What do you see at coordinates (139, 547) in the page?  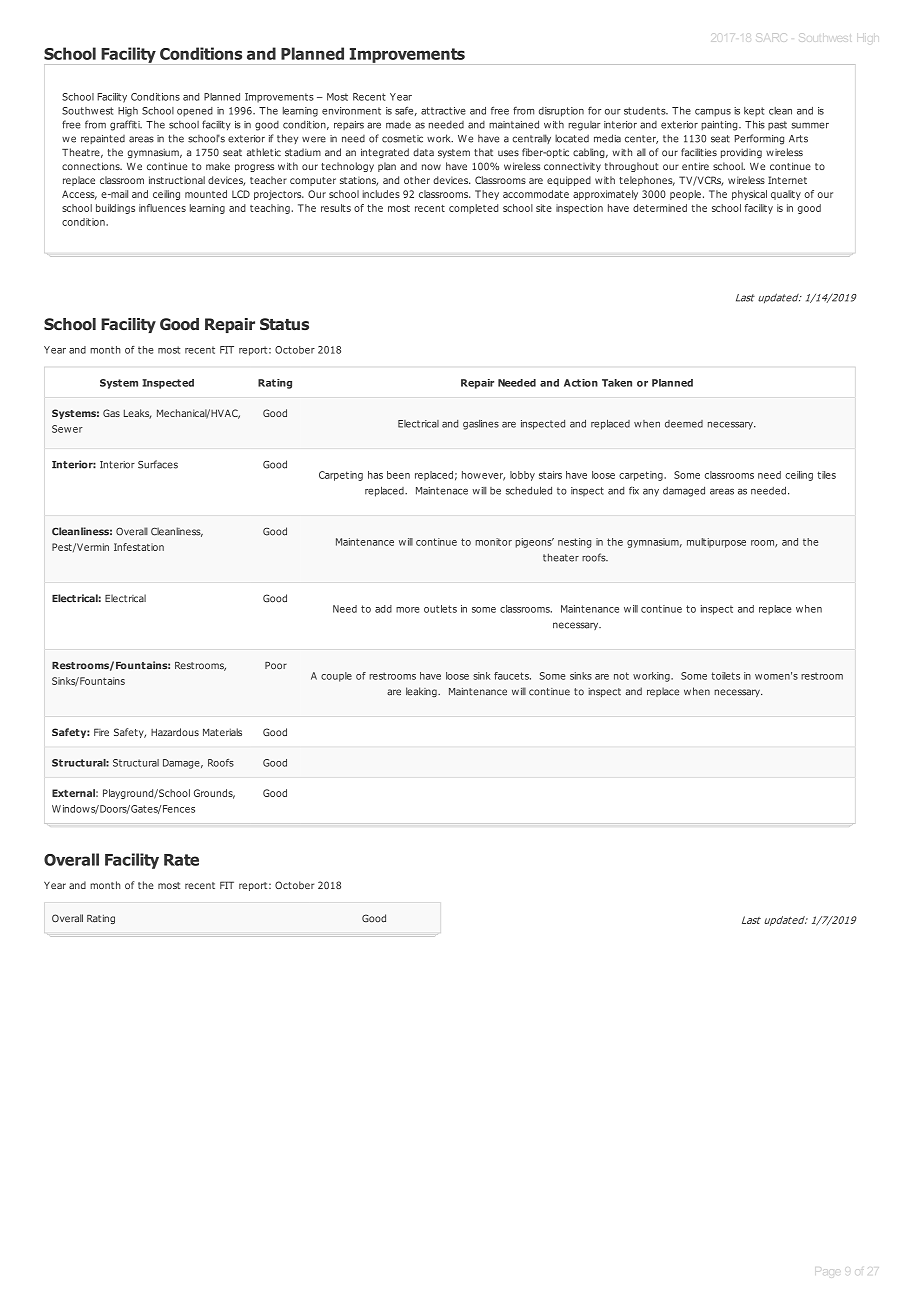 I see `Infestation` at bounding box center [139, 547].
